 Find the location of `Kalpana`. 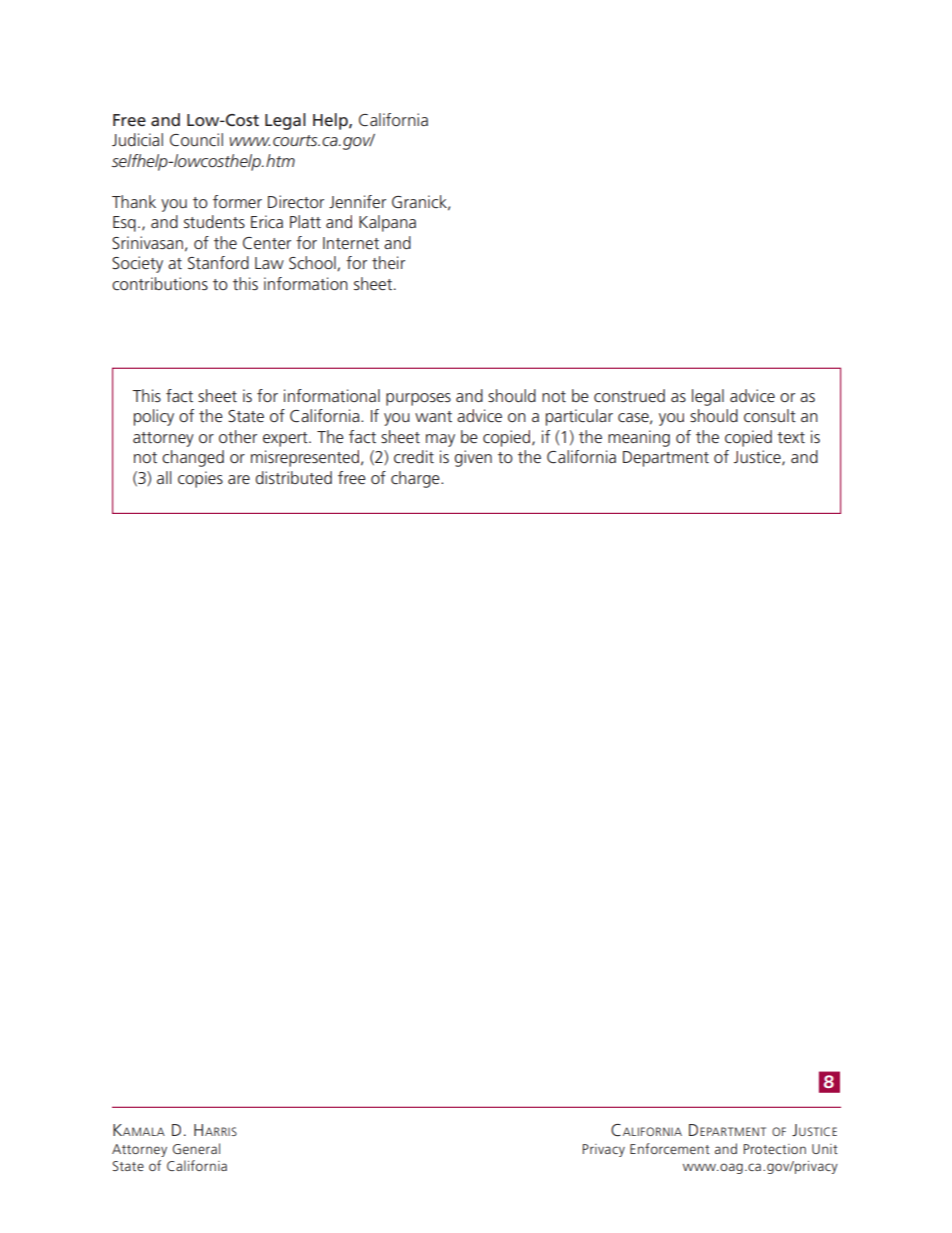

Kalpana is located at coordinates (387, 223).
